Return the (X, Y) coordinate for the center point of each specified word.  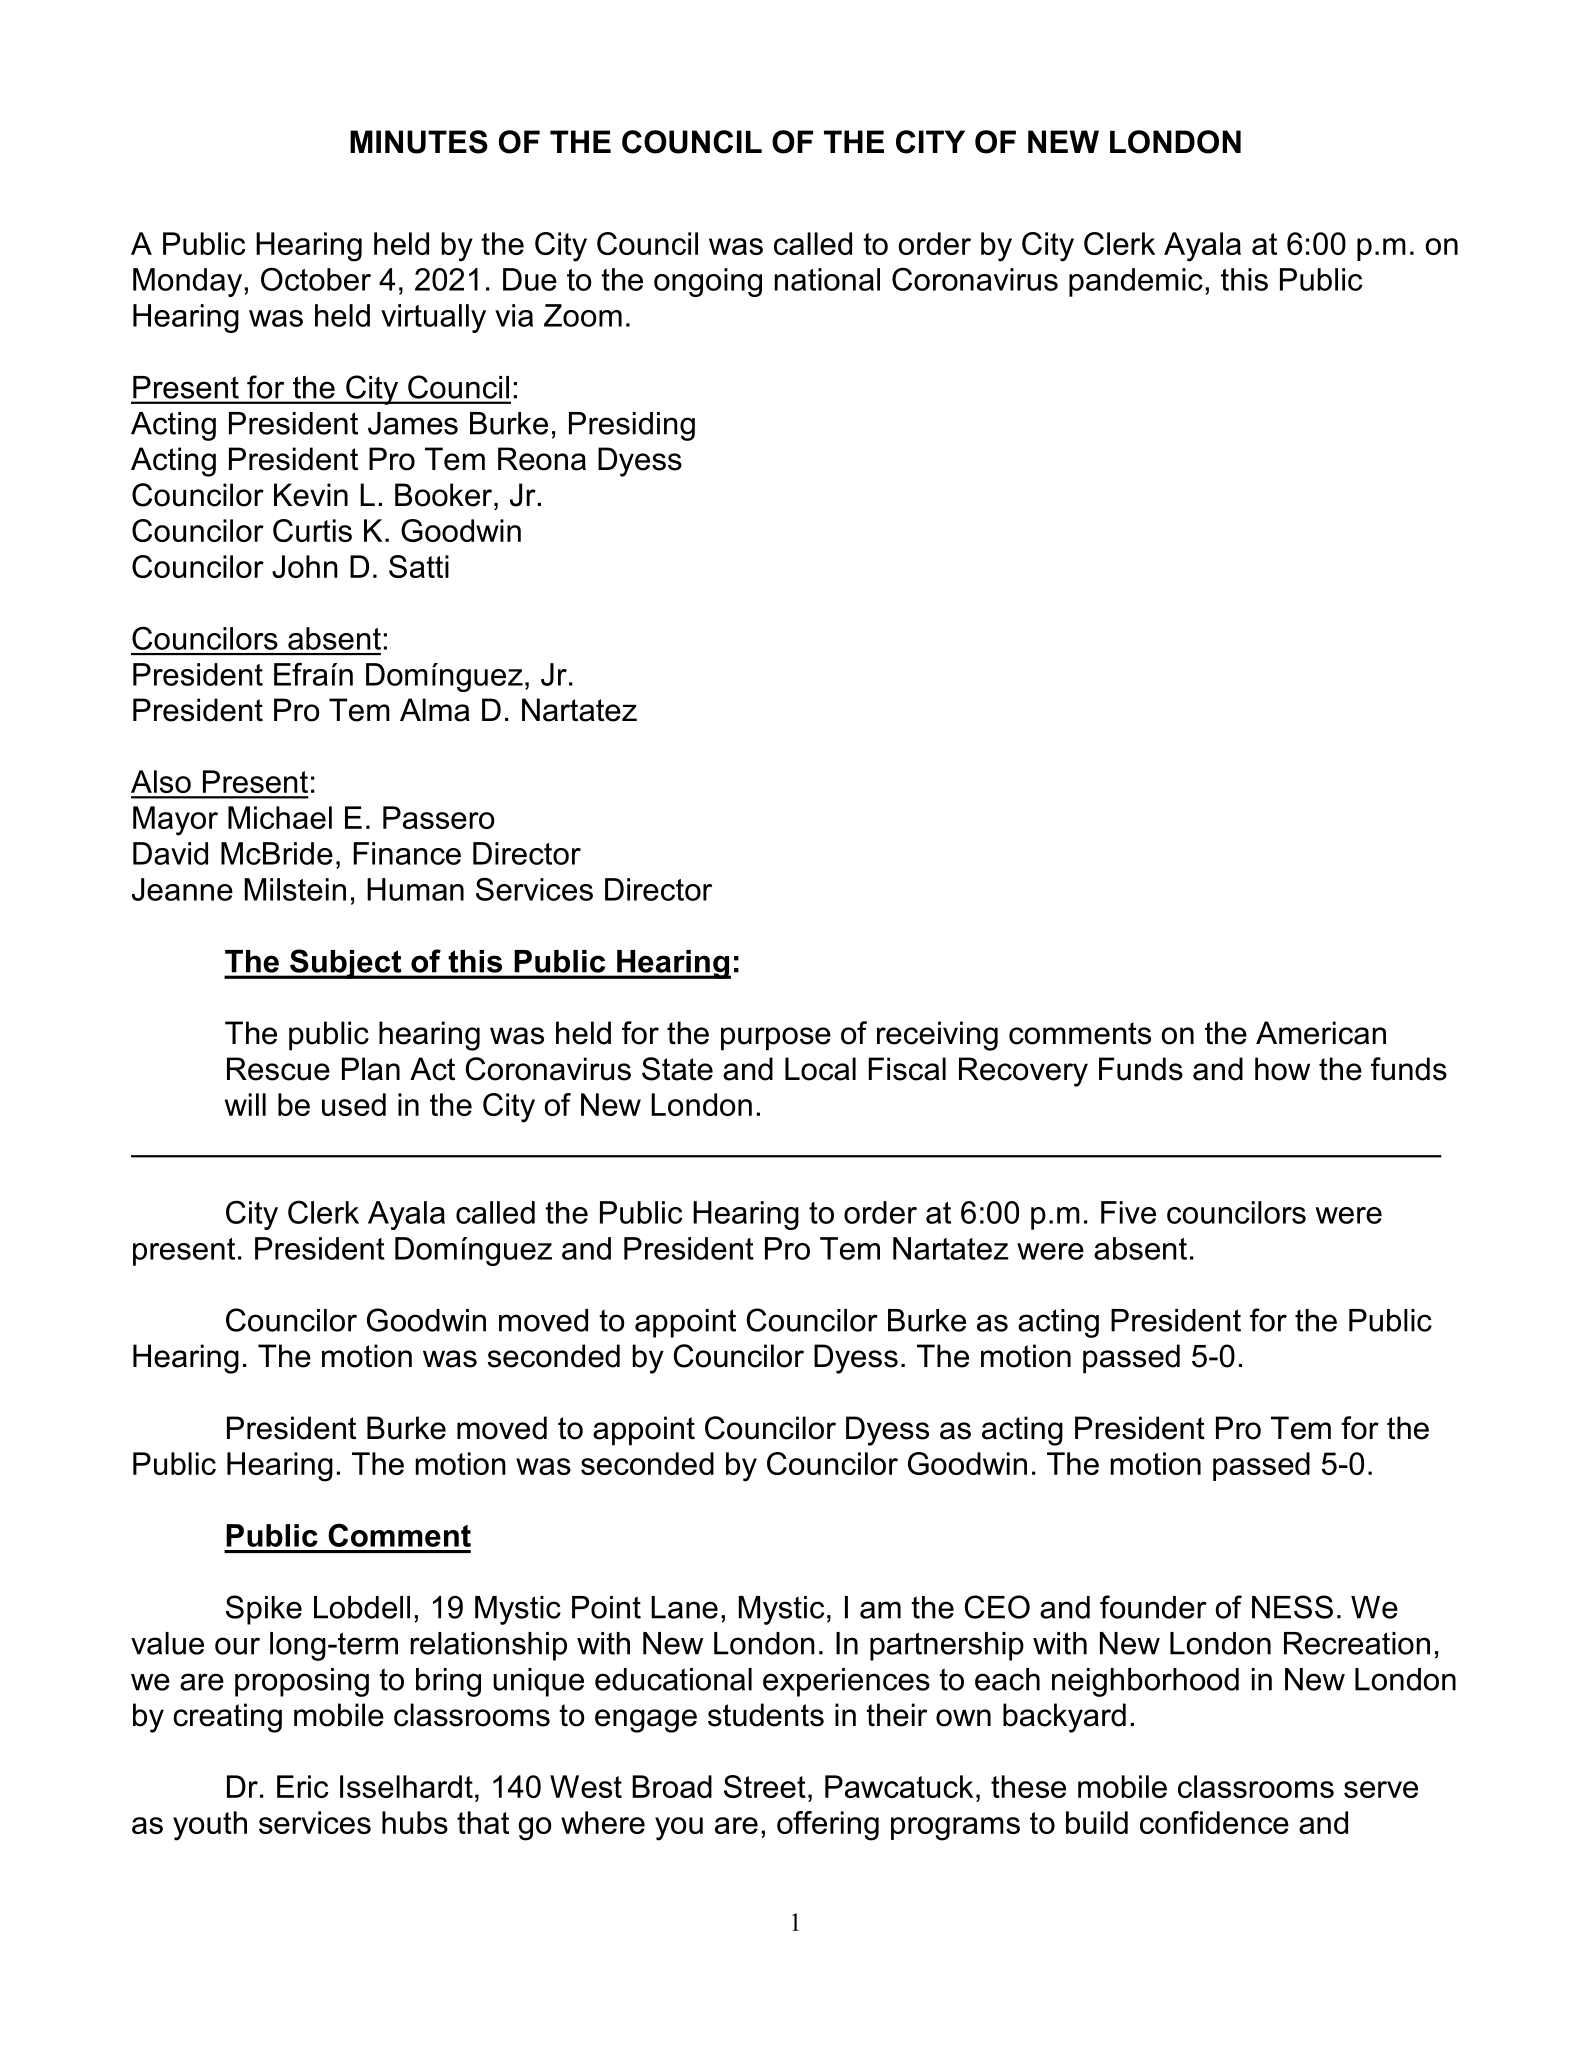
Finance (407, 853)
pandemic (1136, 282)
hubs (415, 1822)
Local (820, 1069)
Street (765, 1786)
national (827, 279)
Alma (435, 710)
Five (1128, 1212)
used (354, 1104)
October (316, 279)
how (1282, 1069)
